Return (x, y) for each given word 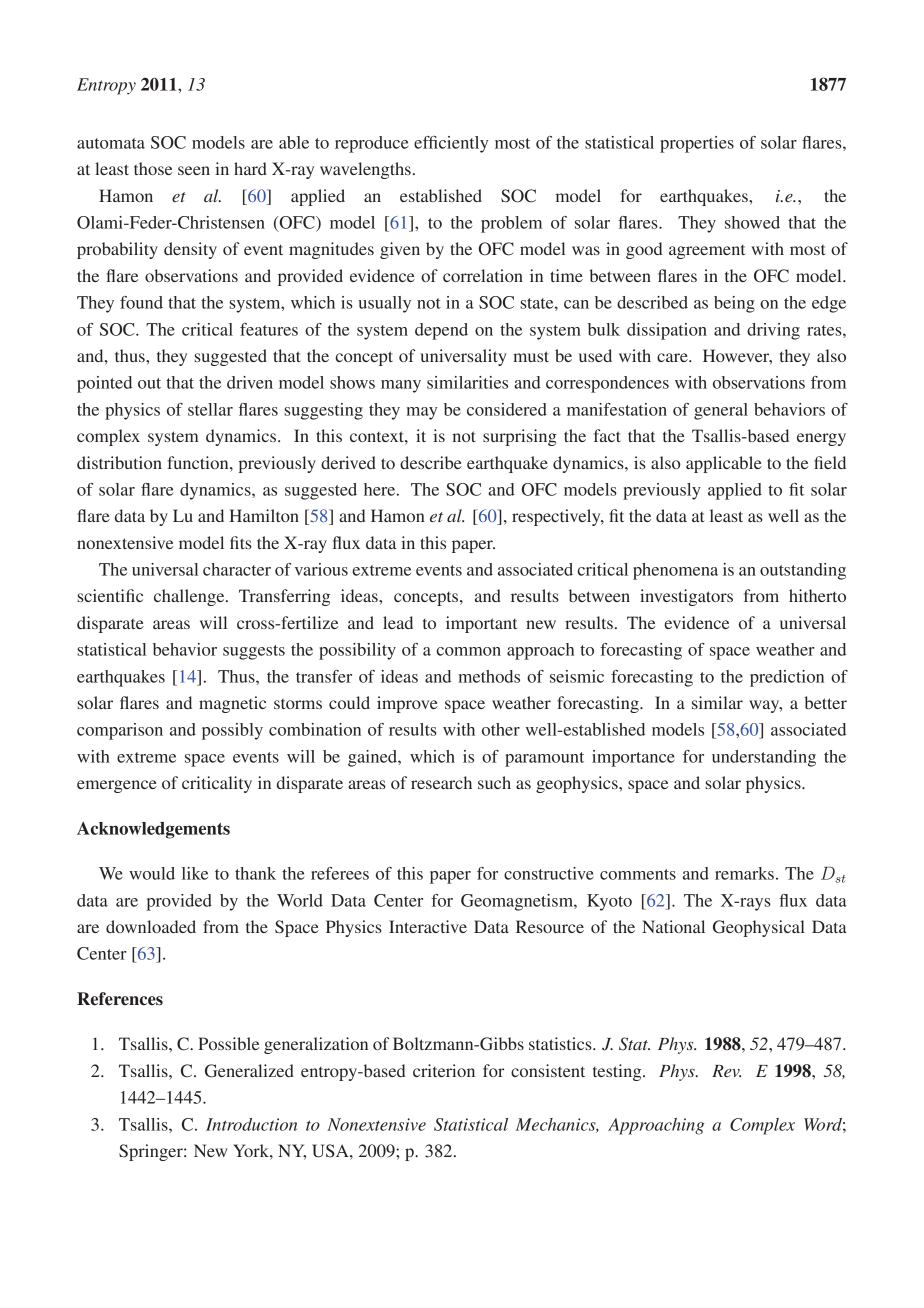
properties (697, 144)
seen (194, 170)
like (195, 873)
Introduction (251, 1124)
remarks (744, 873)
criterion (444, 1070)
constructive (549, 873)
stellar (210, 409)
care (673, 357)
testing (618, 1072)
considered (507, 409)
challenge (190, 597)
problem (511, 224)
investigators (686, 597)
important (481, 624)
